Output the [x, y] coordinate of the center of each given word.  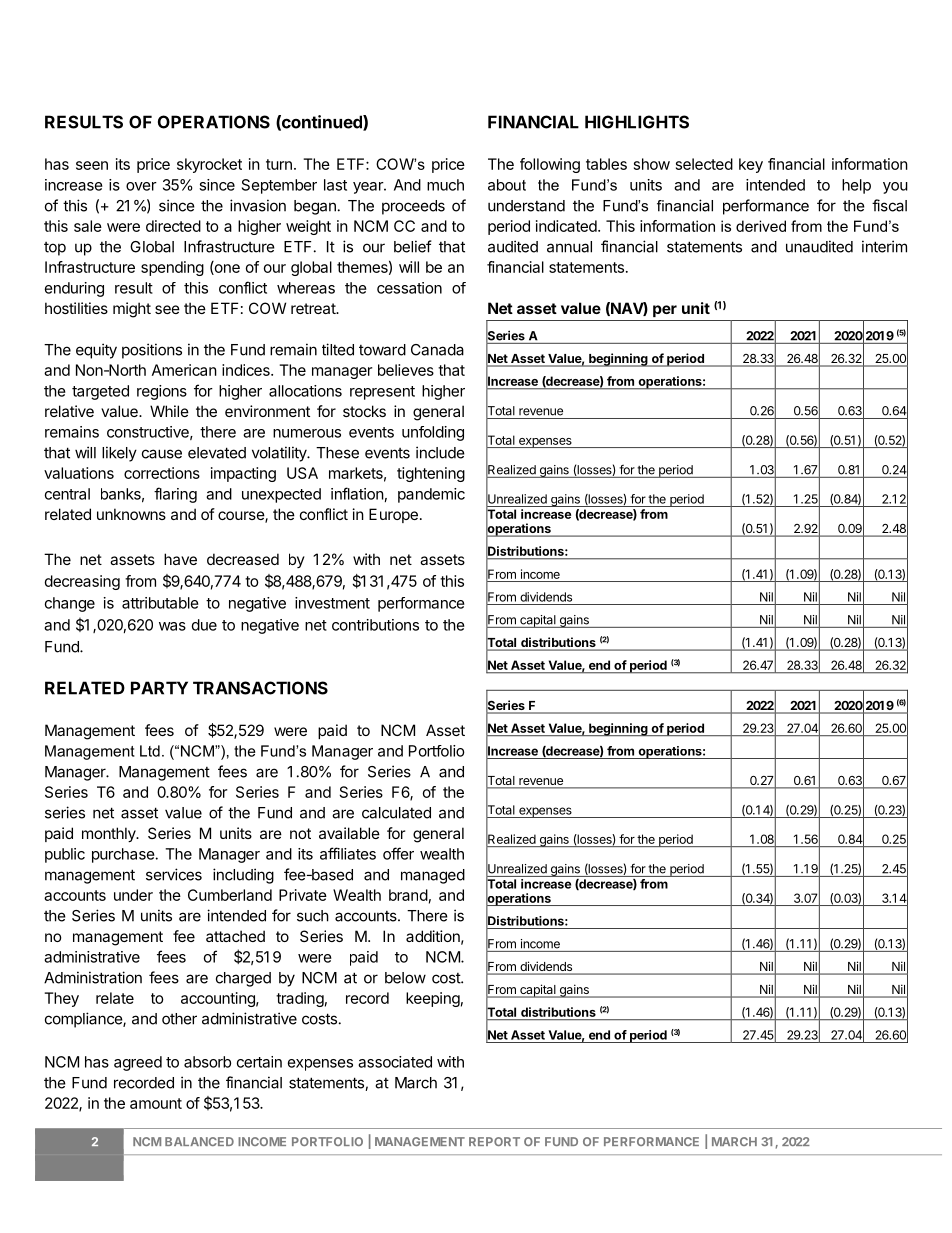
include [440, 452]
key [751, 165]
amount [156, 1103]
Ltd [150, 751]
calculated [396, 813]
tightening [431, 474]
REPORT [494, 1141]
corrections [162, 473]
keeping [433, 999]
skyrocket [209, 165]
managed [433, 876]
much [445, 185]
